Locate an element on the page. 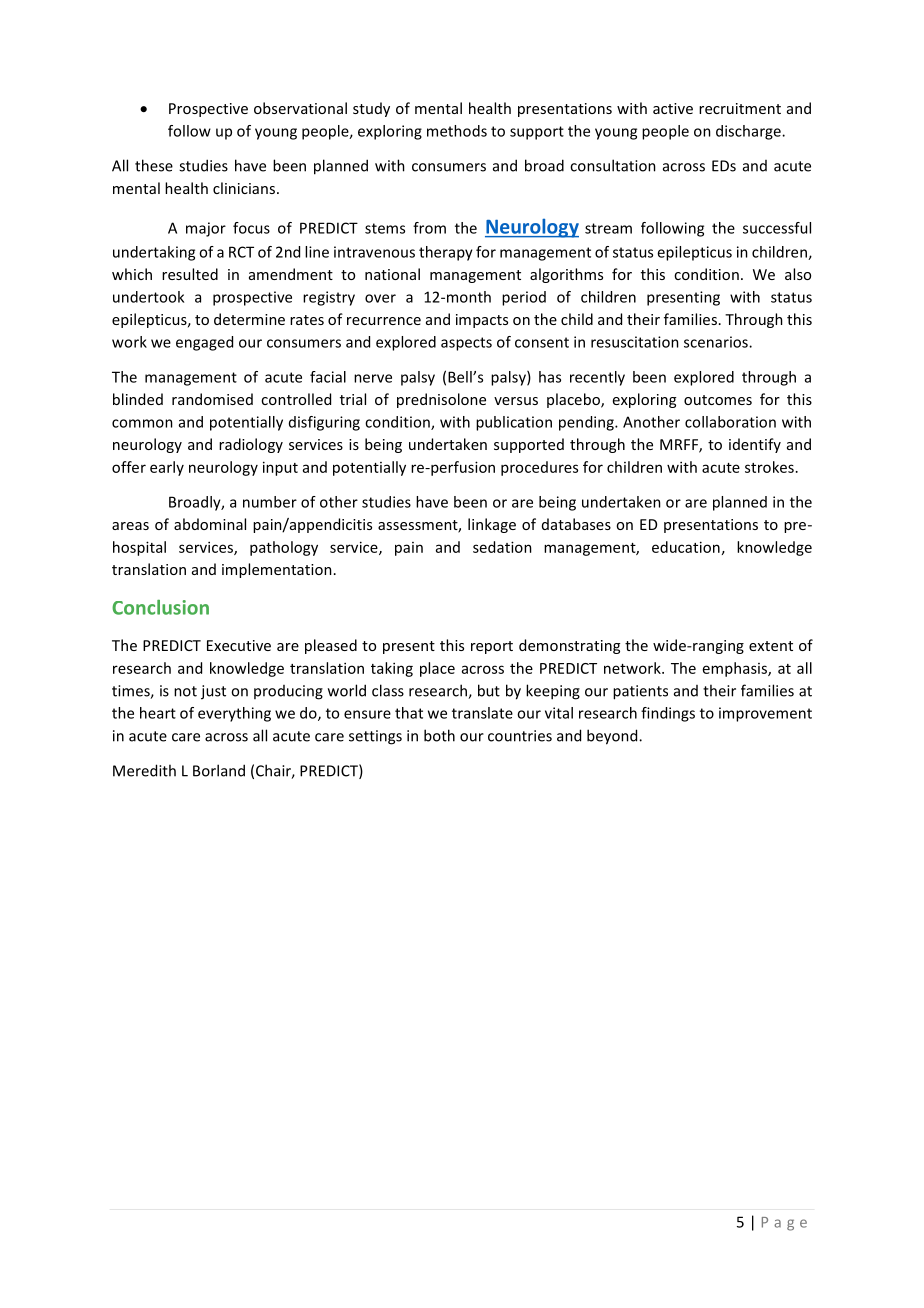  therapy is located at coordinates (446, 253).
